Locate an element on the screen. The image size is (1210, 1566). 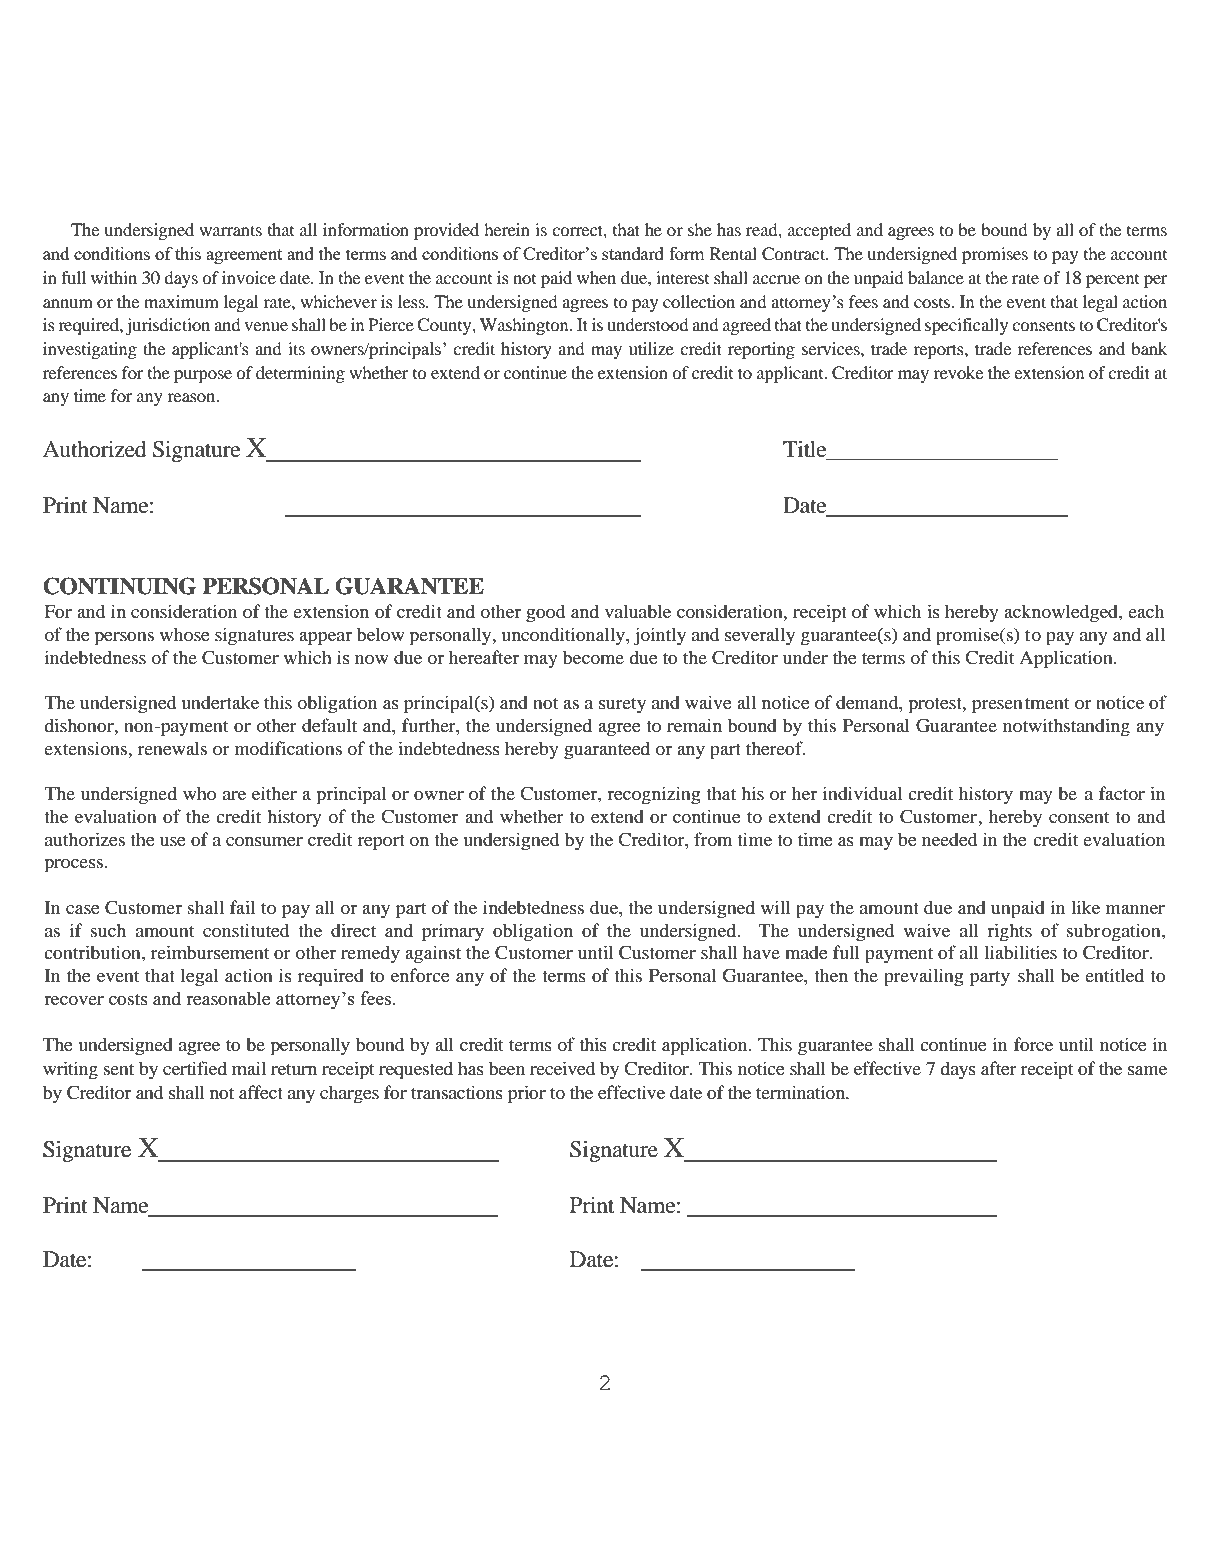
warrants is located at coordinates (230, 230).
